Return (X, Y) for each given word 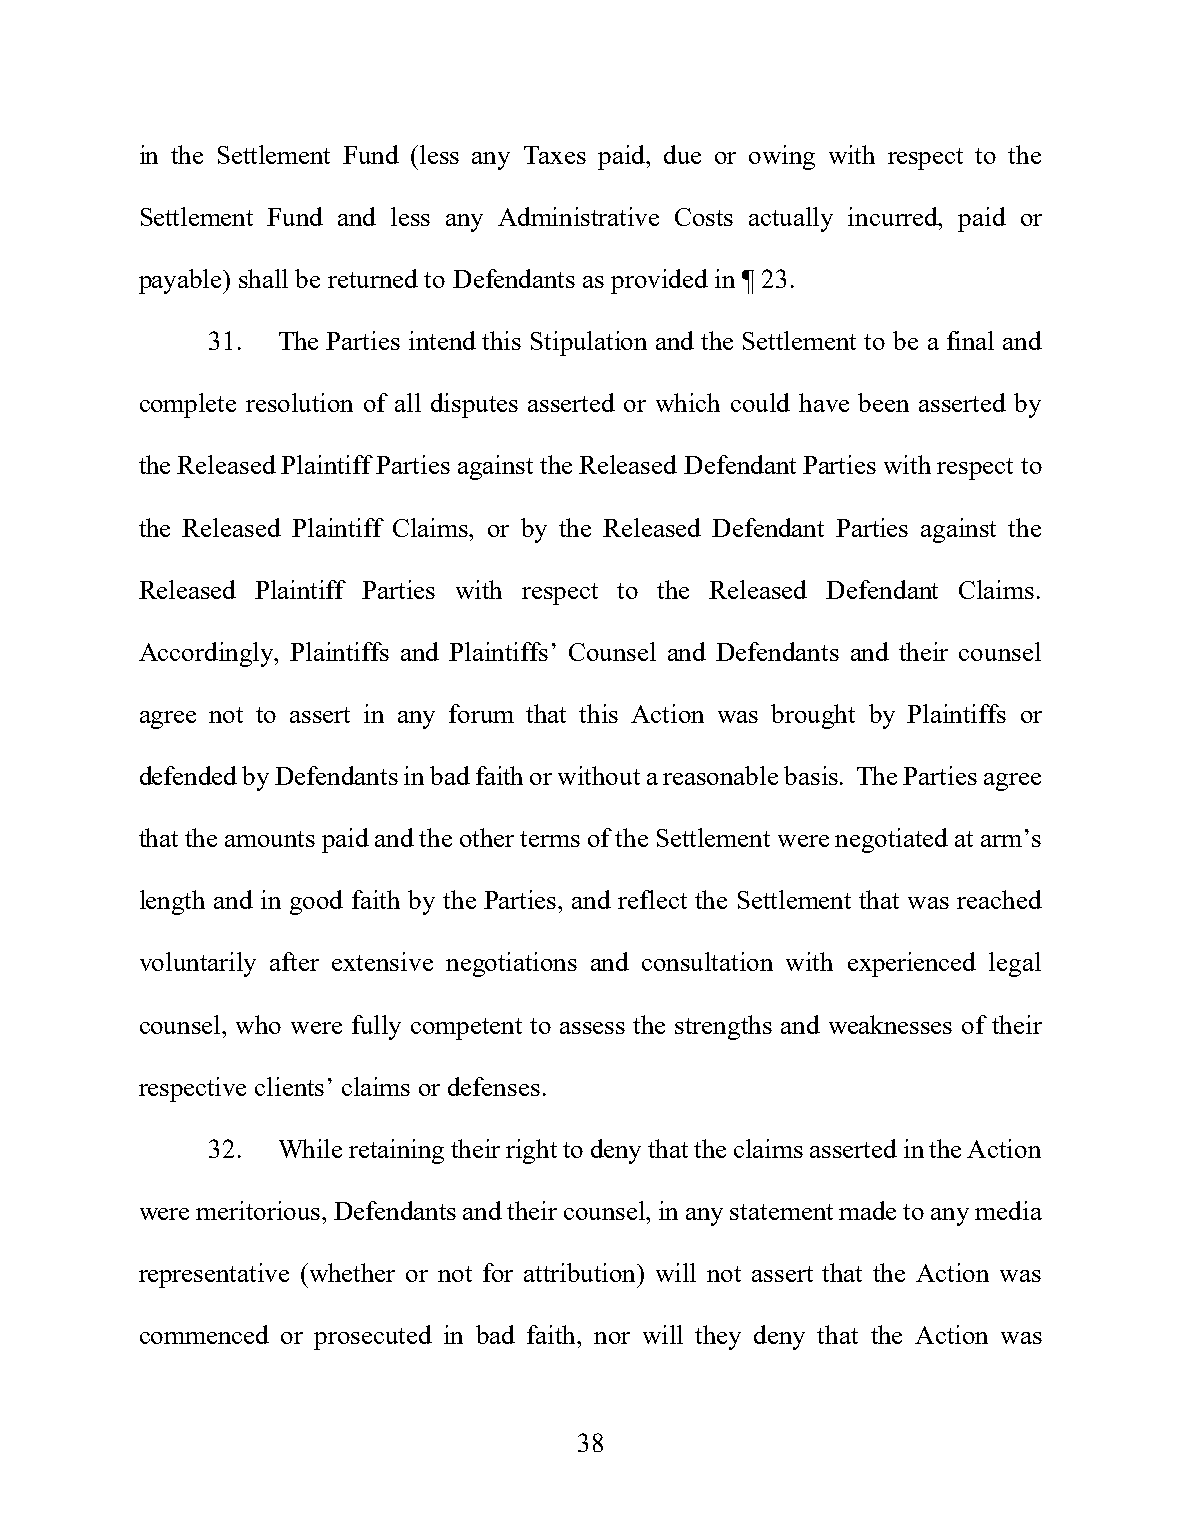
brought (813, 716)
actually (791, 219)
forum (481, 713)
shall (263, 278)
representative (214, 1275)
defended (188, 775)
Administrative (578, 216)
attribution (581, 1272)
